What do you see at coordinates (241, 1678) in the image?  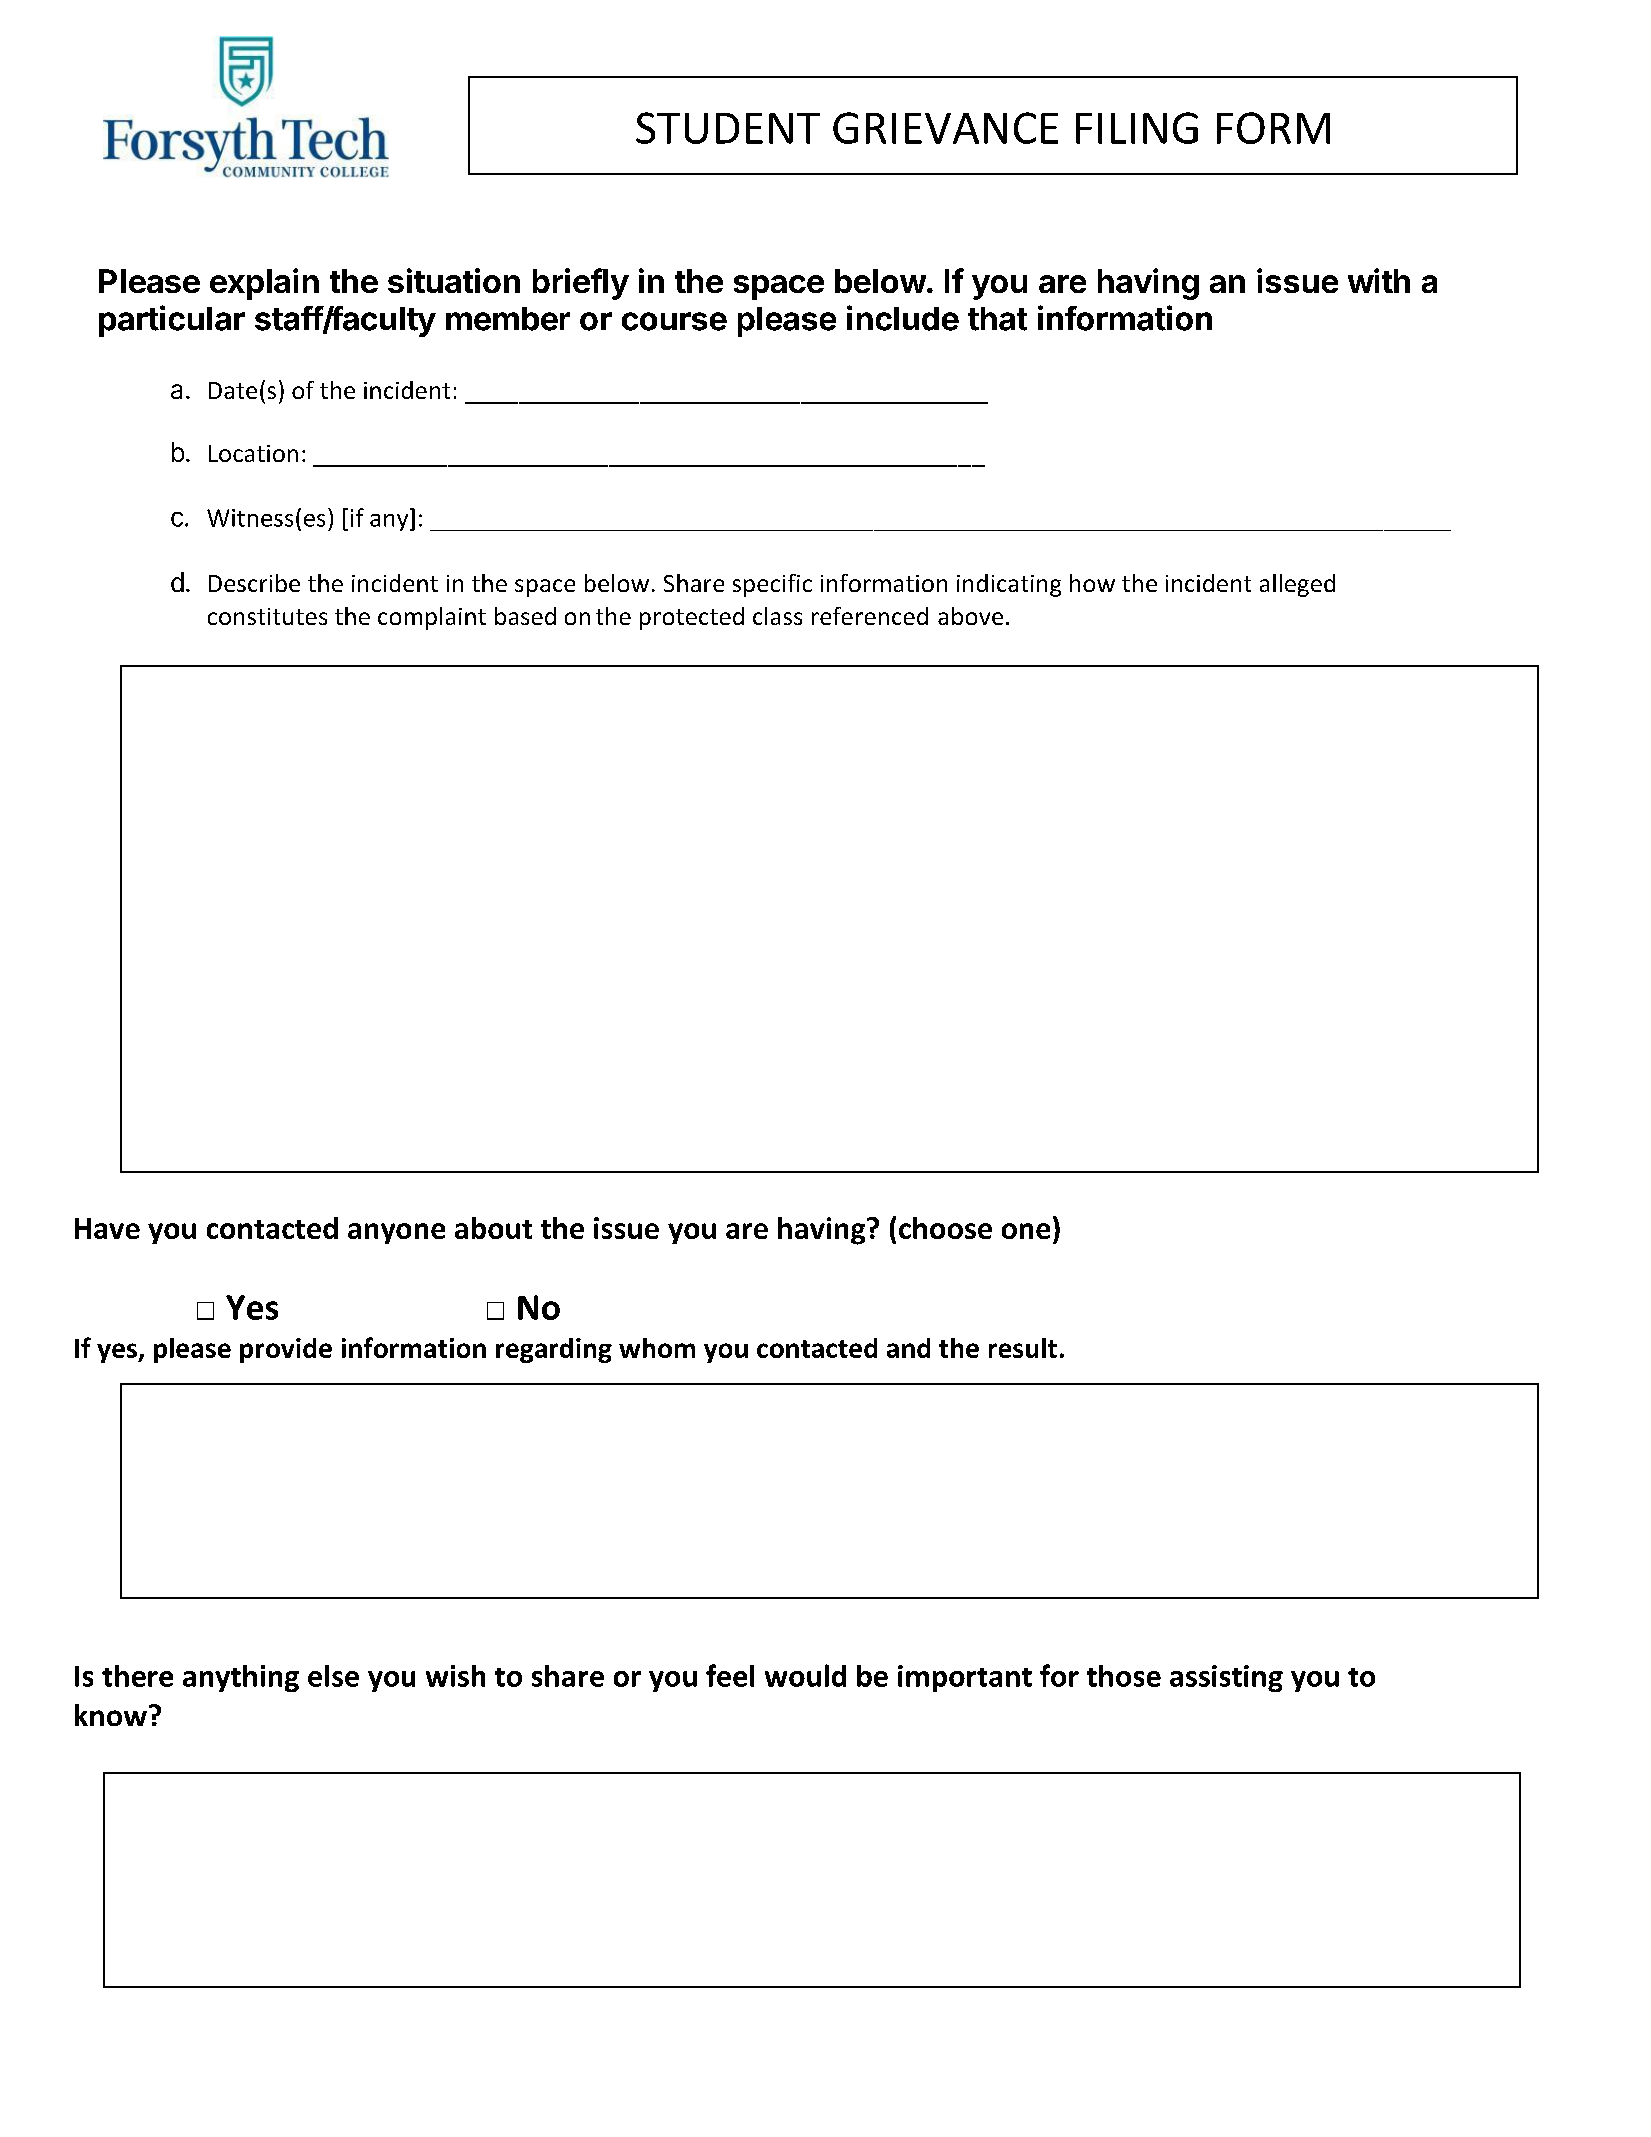 I see `anything` at bounding box center [241, 1678].
